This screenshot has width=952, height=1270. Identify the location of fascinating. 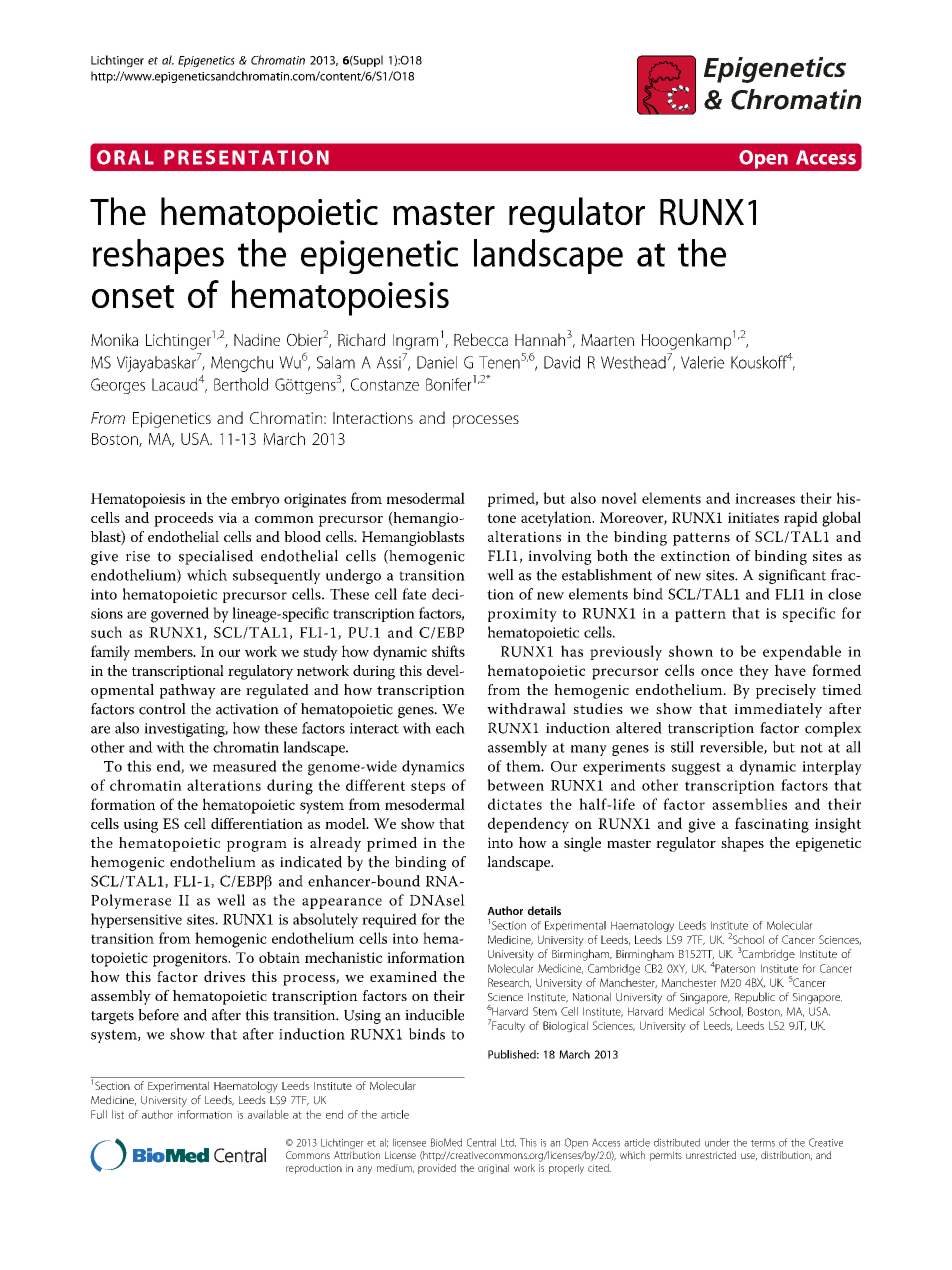
(772, 825).
